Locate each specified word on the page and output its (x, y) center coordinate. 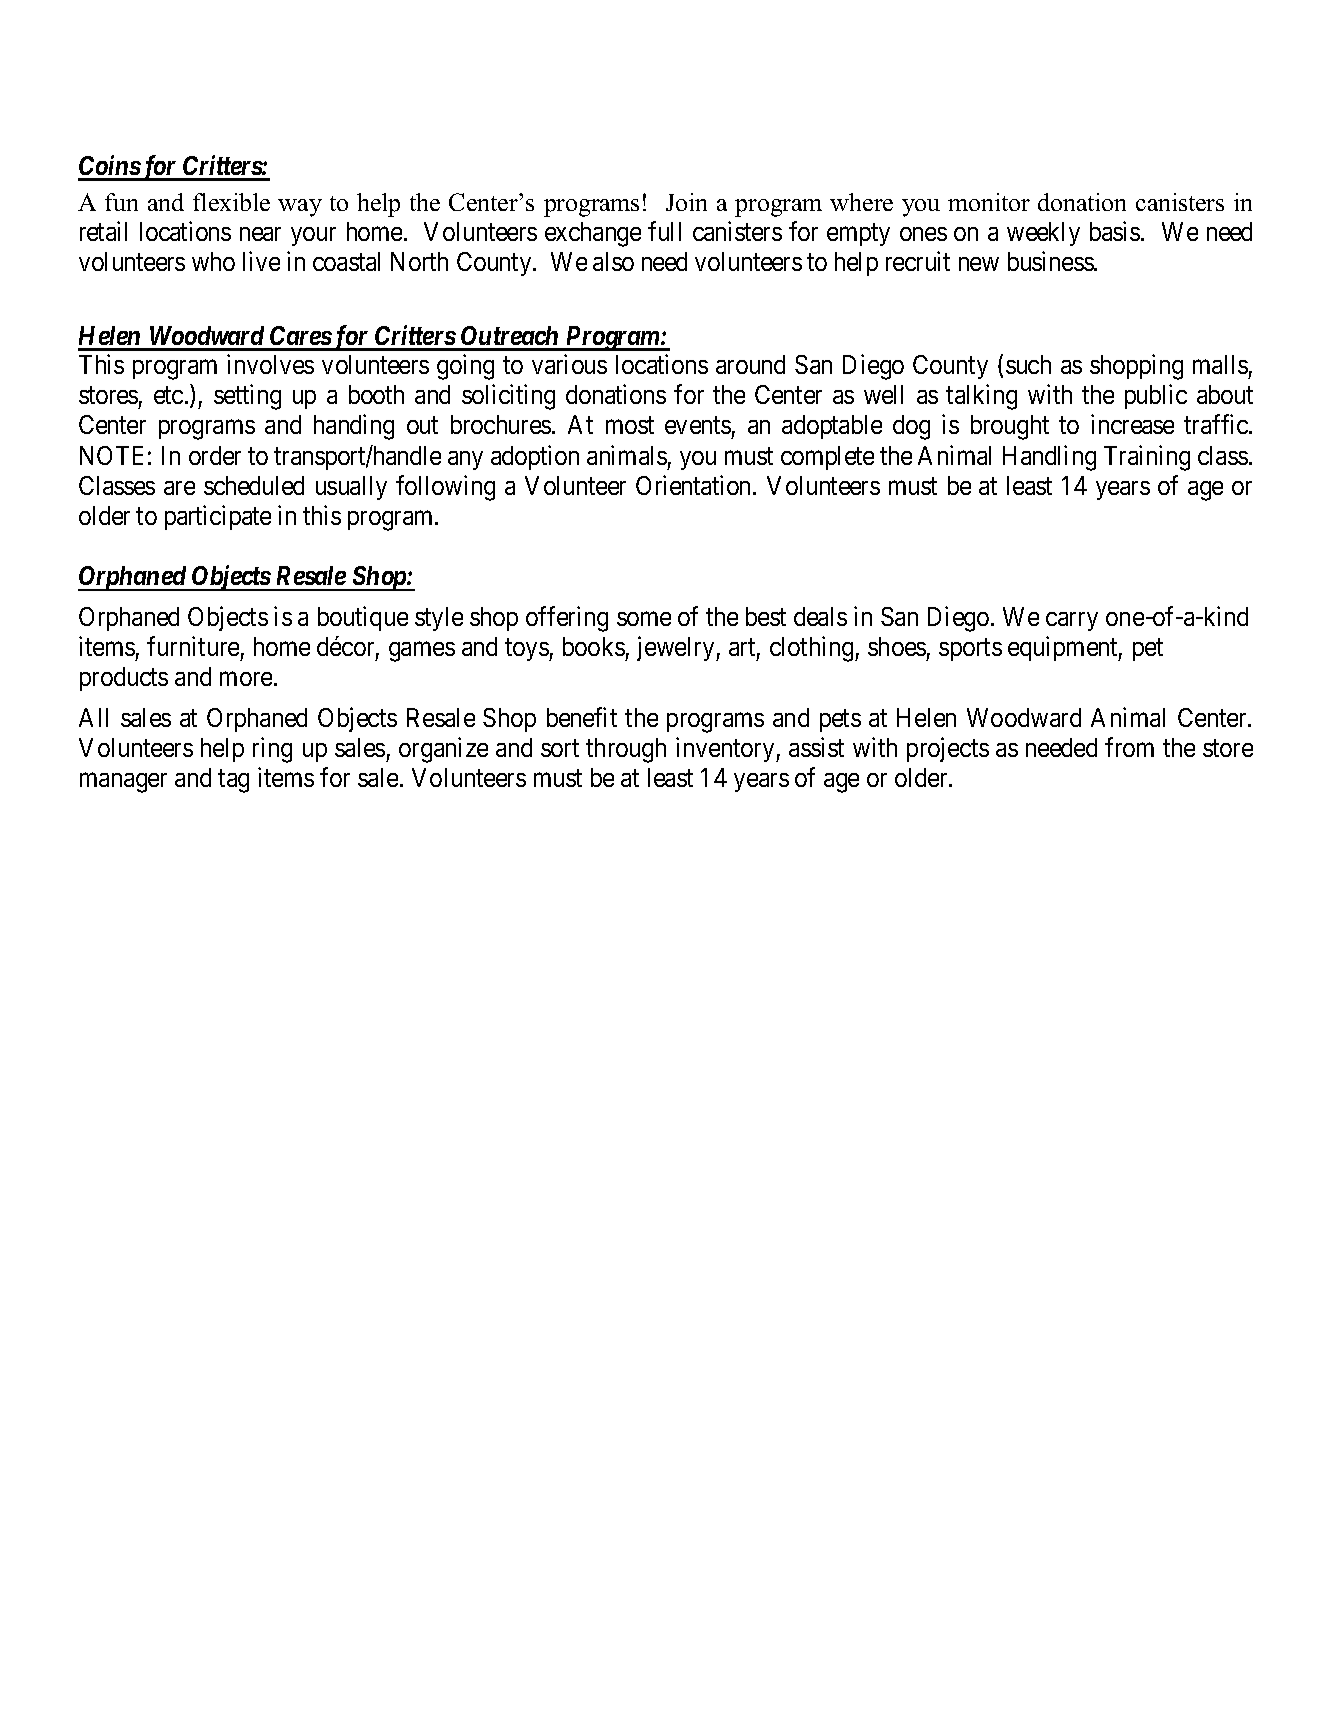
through (626, 750)
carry (1072, 621)
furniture (193, 646)
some (644, 619)
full (664, 231)
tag (233, 781)
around (750, 364)
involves (270, 364)
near (260, 234)
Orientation (695, 485)
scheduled (254, 485)
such (1028, 364)
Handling (1049, 458)
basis (1115, 231)
